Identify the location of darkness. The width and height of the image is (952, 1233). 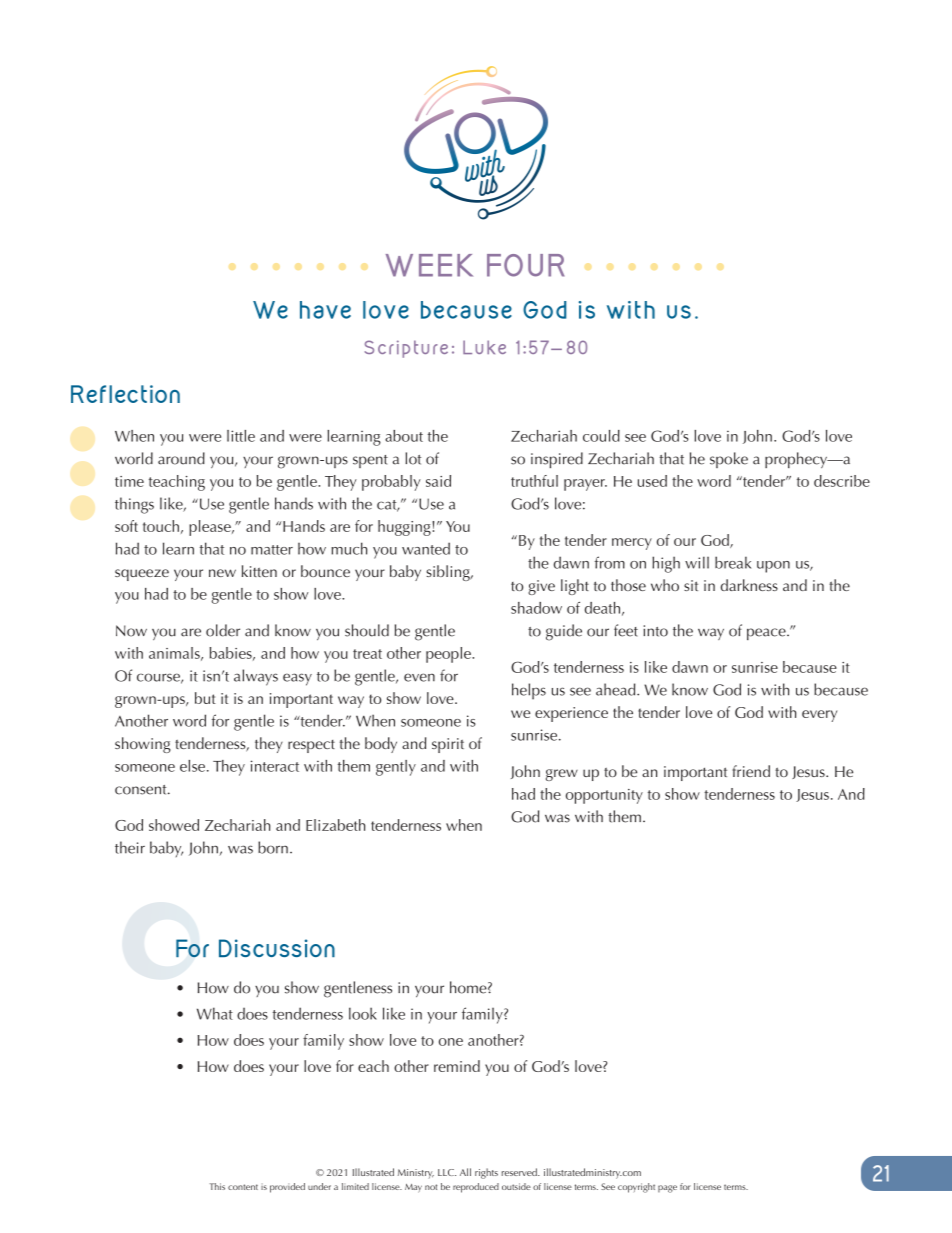
(749, 585).
